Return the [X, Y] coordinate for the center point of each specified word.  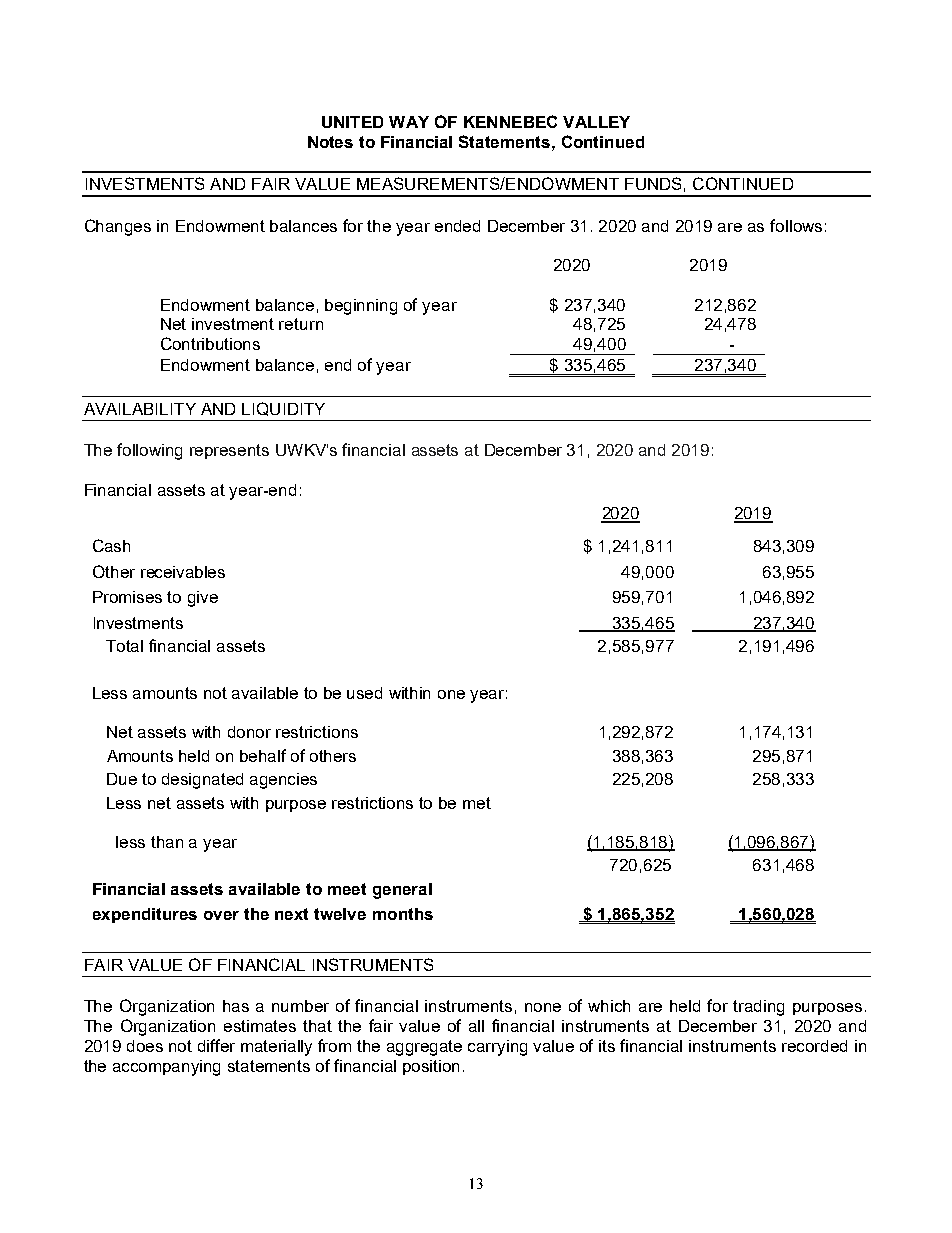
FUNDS [653, 183]
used [364, 693]
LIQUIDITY [283, 409]
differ [216, 1045]
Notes [330, 142]
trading [758, 1008]
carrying [497, 1048]
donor [249, 732]
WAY [409, 122]
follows [796, 225]
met [477, 803]
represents [229, 451]
